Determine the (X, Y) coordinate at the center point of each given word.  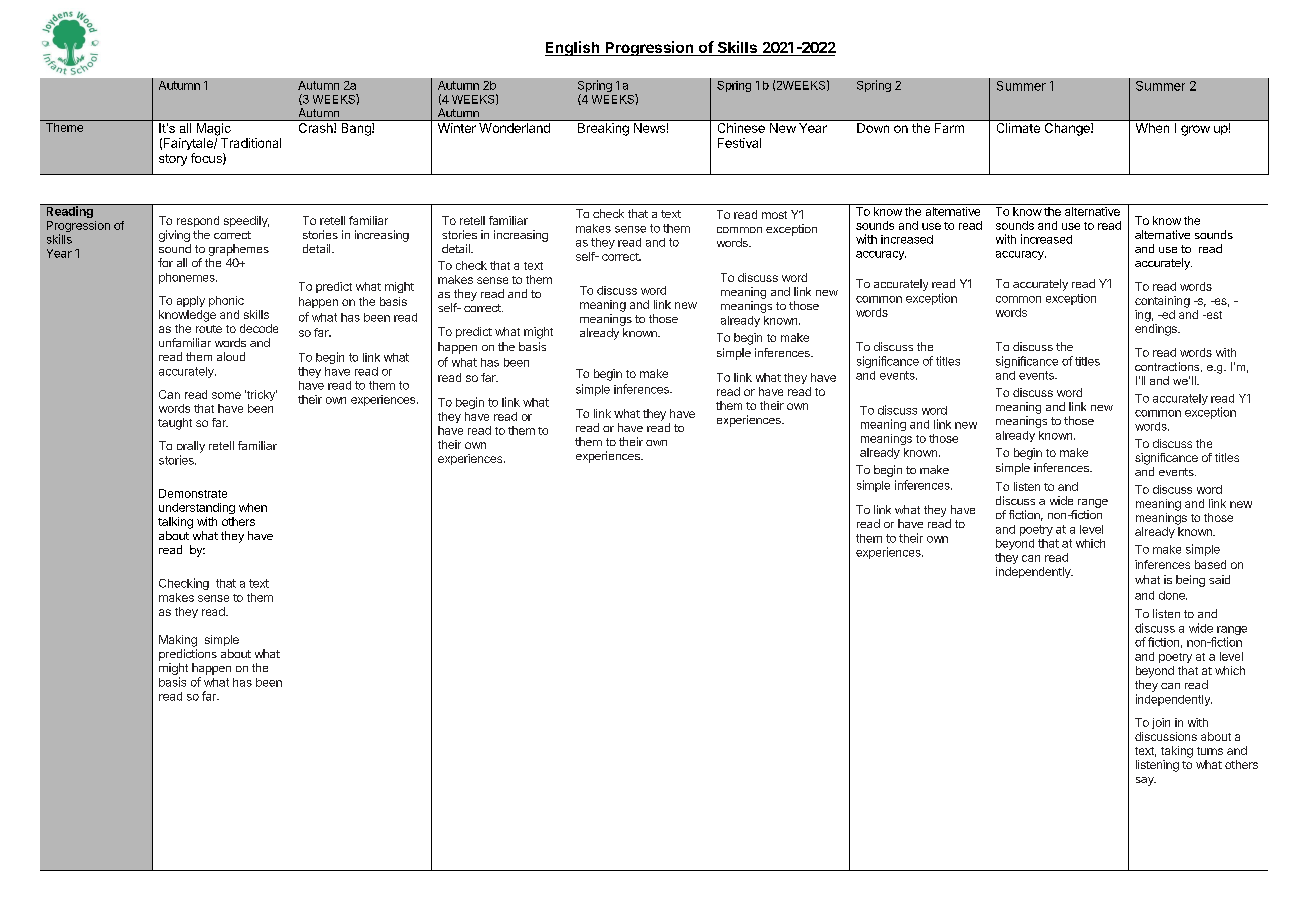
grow (1195, 130)
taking (1177, 752)
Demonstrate (193, 493)
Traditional (251, 143)
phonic (226, 301)
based (1210, 564)
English (573, 48)
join (1161, 723)
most (774, 215)
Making (178, 641)
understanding (197, 508)
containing (1162, 302)
